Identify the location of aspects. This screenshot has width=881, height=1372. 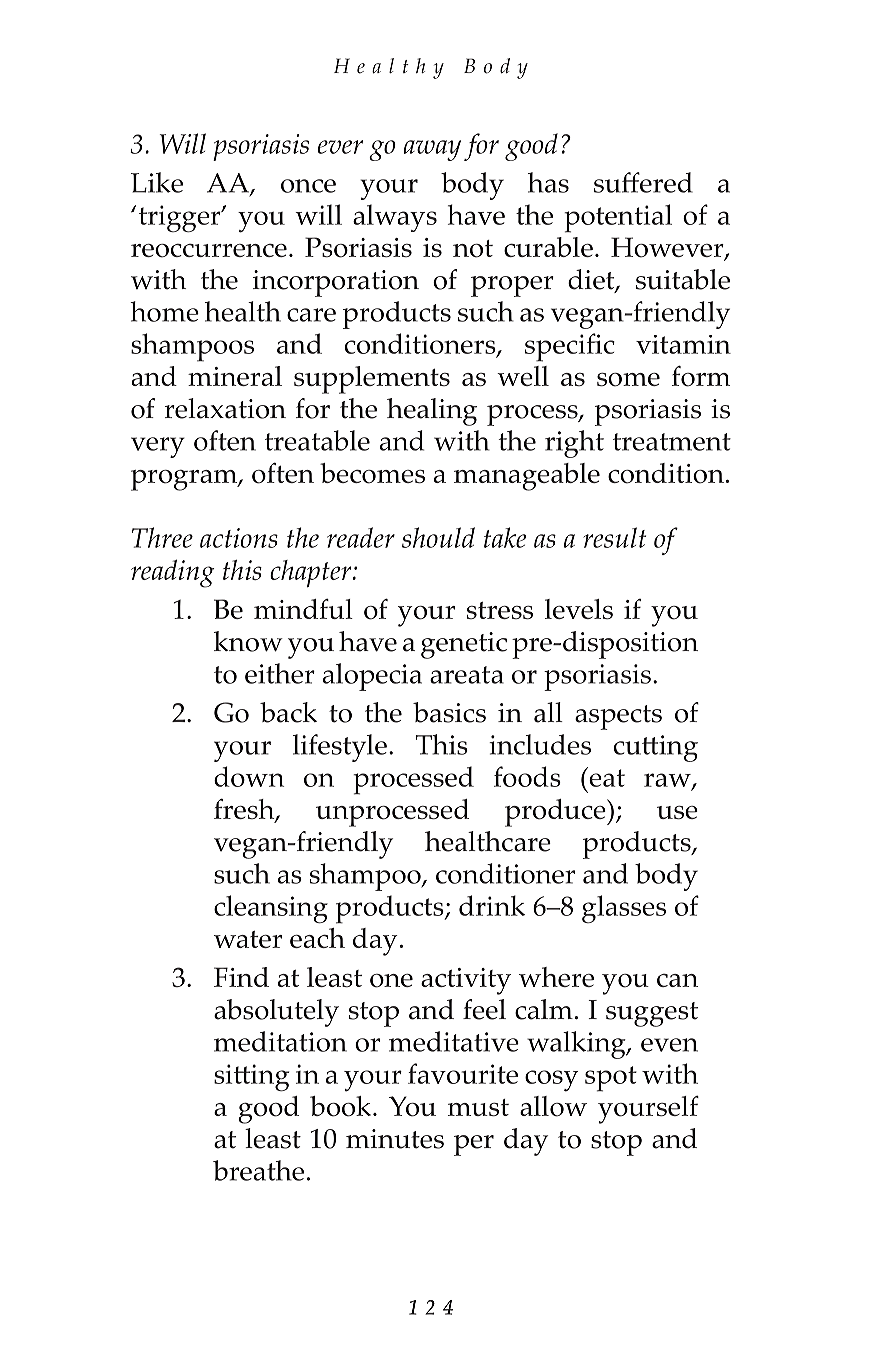
(618, 717).
